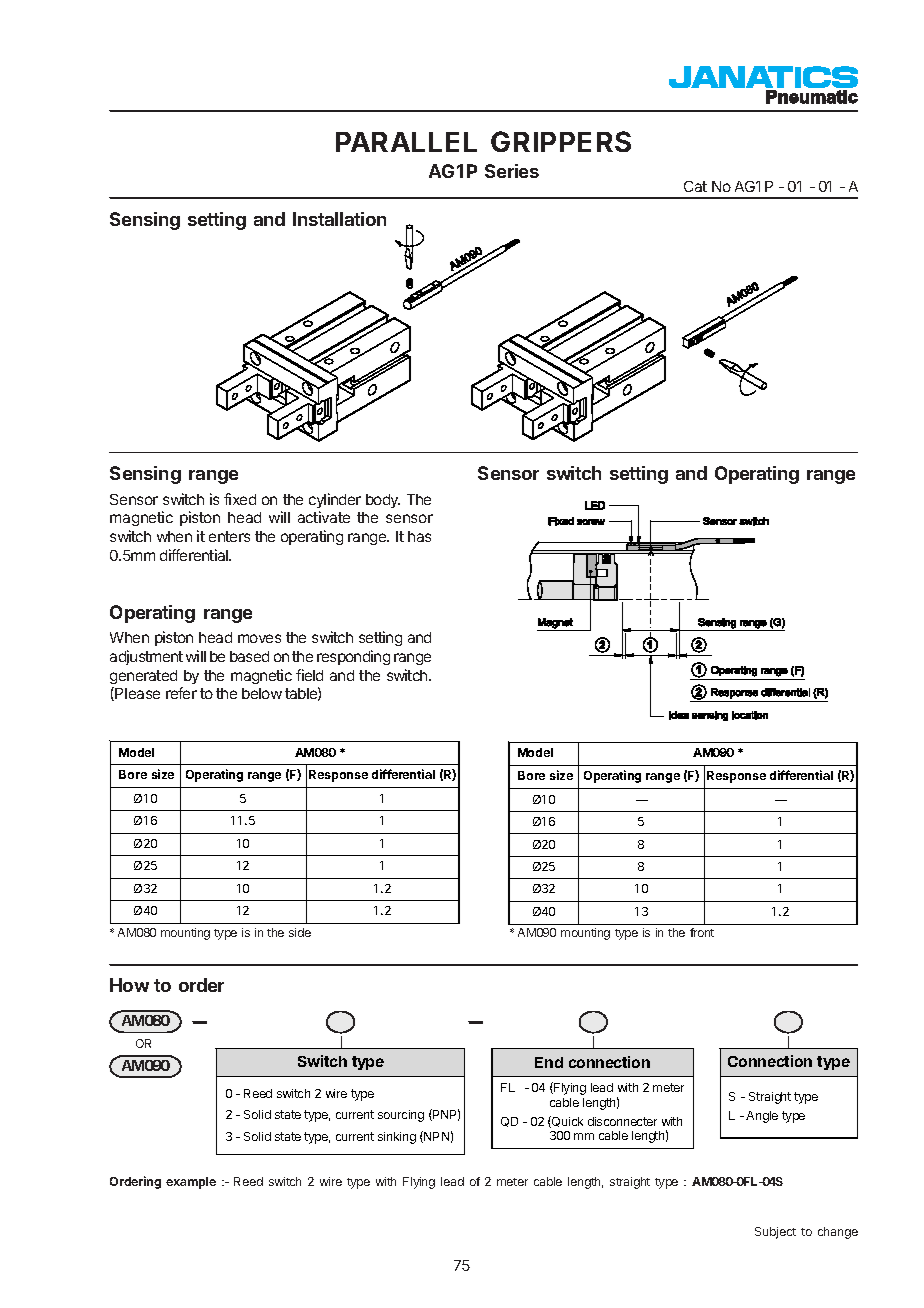 The image size is (924, 1308). I want to click on End, so click(549, 1062).
